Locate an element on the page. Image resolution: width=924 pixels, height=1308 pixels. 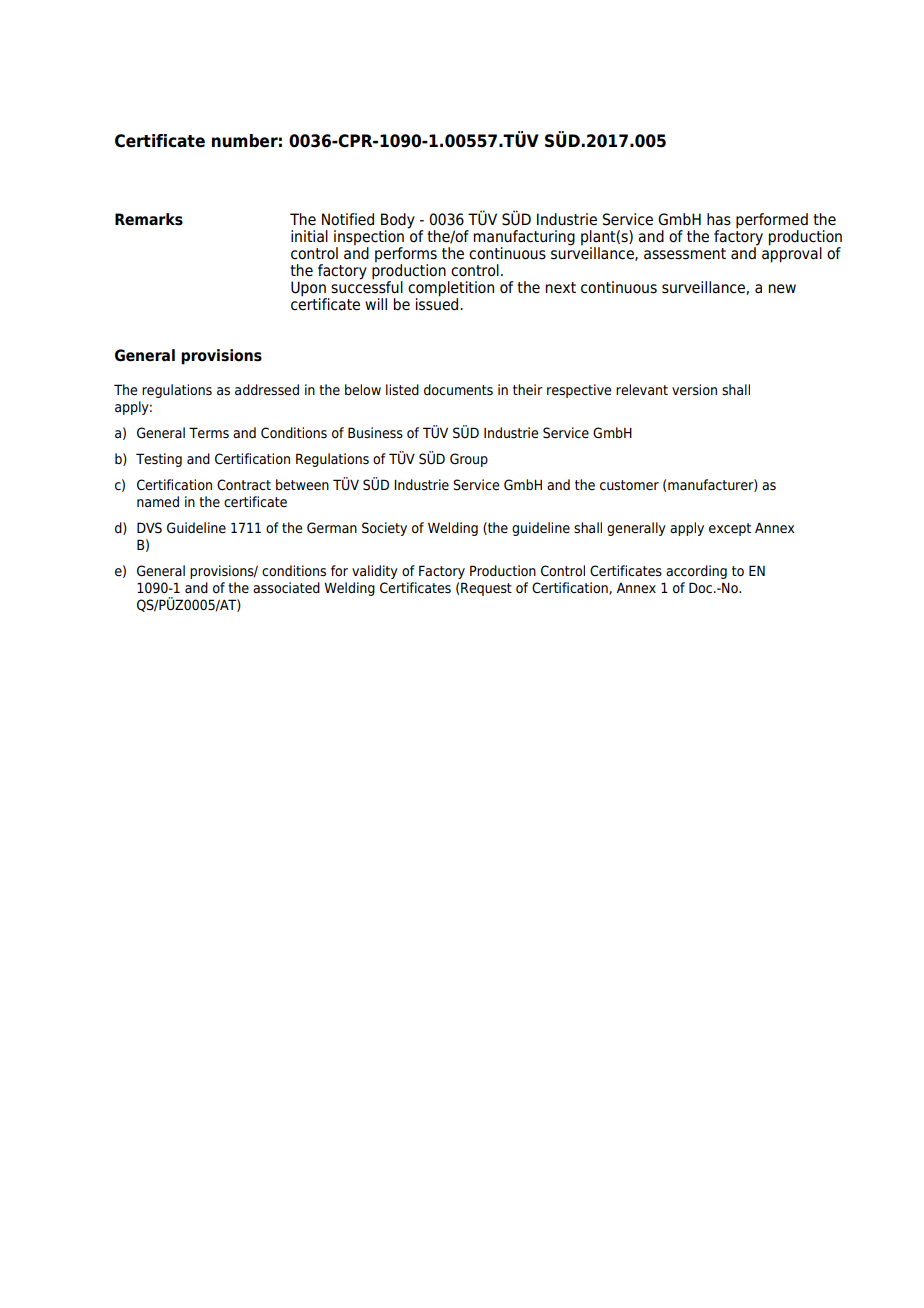
has is located at coordinates (719, 219).
